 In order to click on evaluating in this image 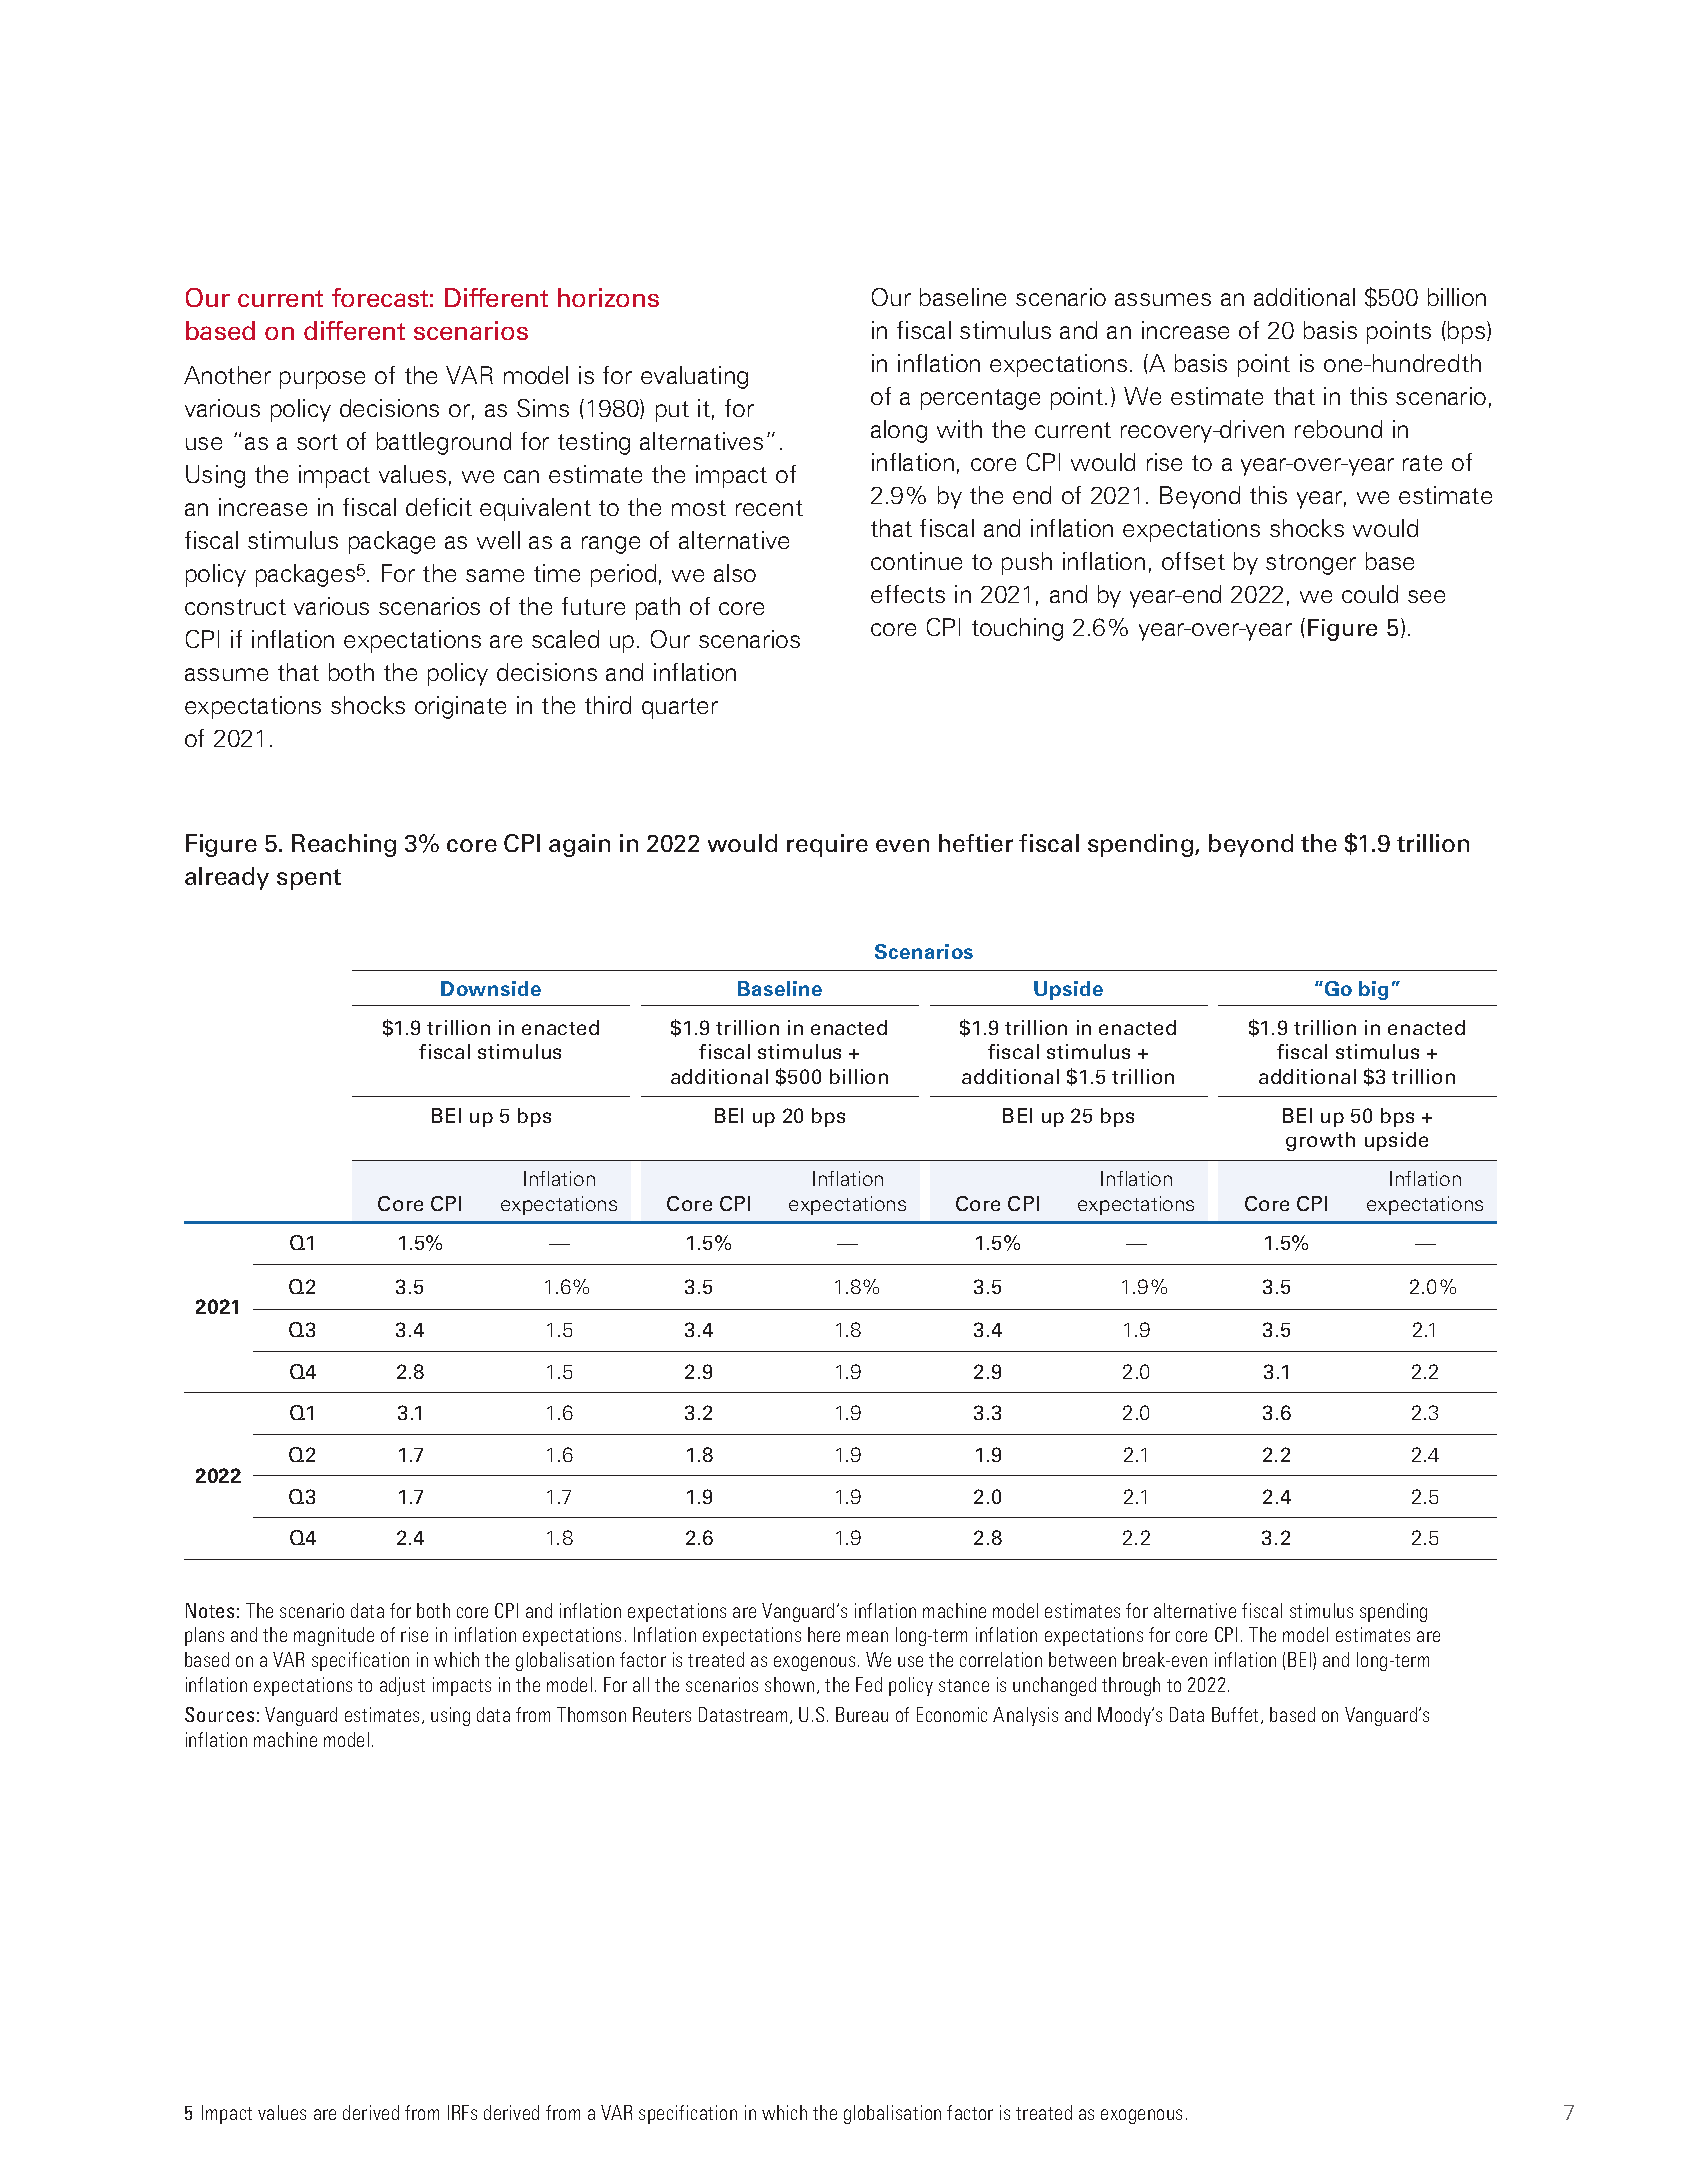, I will do `click(694, 377)`.
